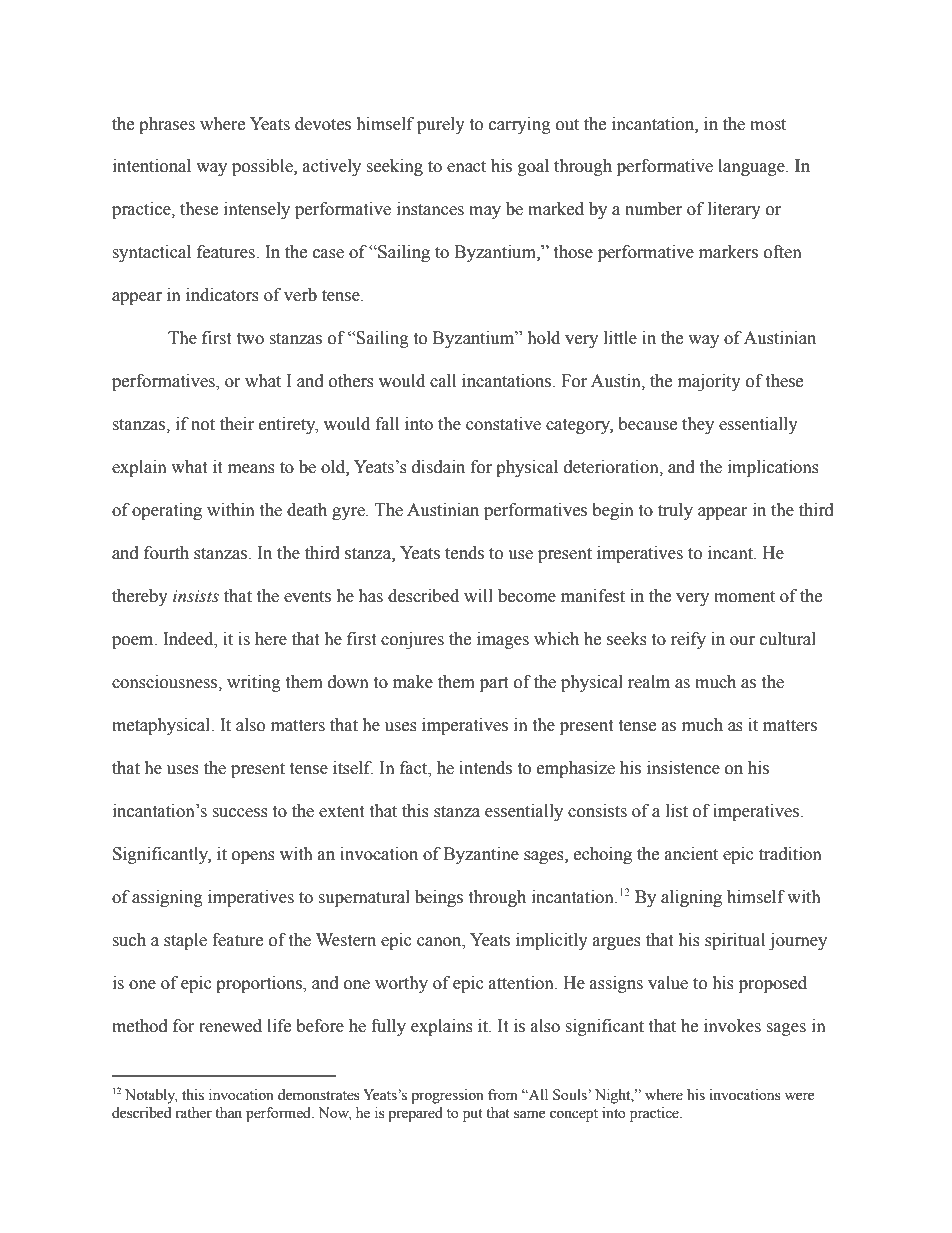  I want to click on language, so click(752, 167).
